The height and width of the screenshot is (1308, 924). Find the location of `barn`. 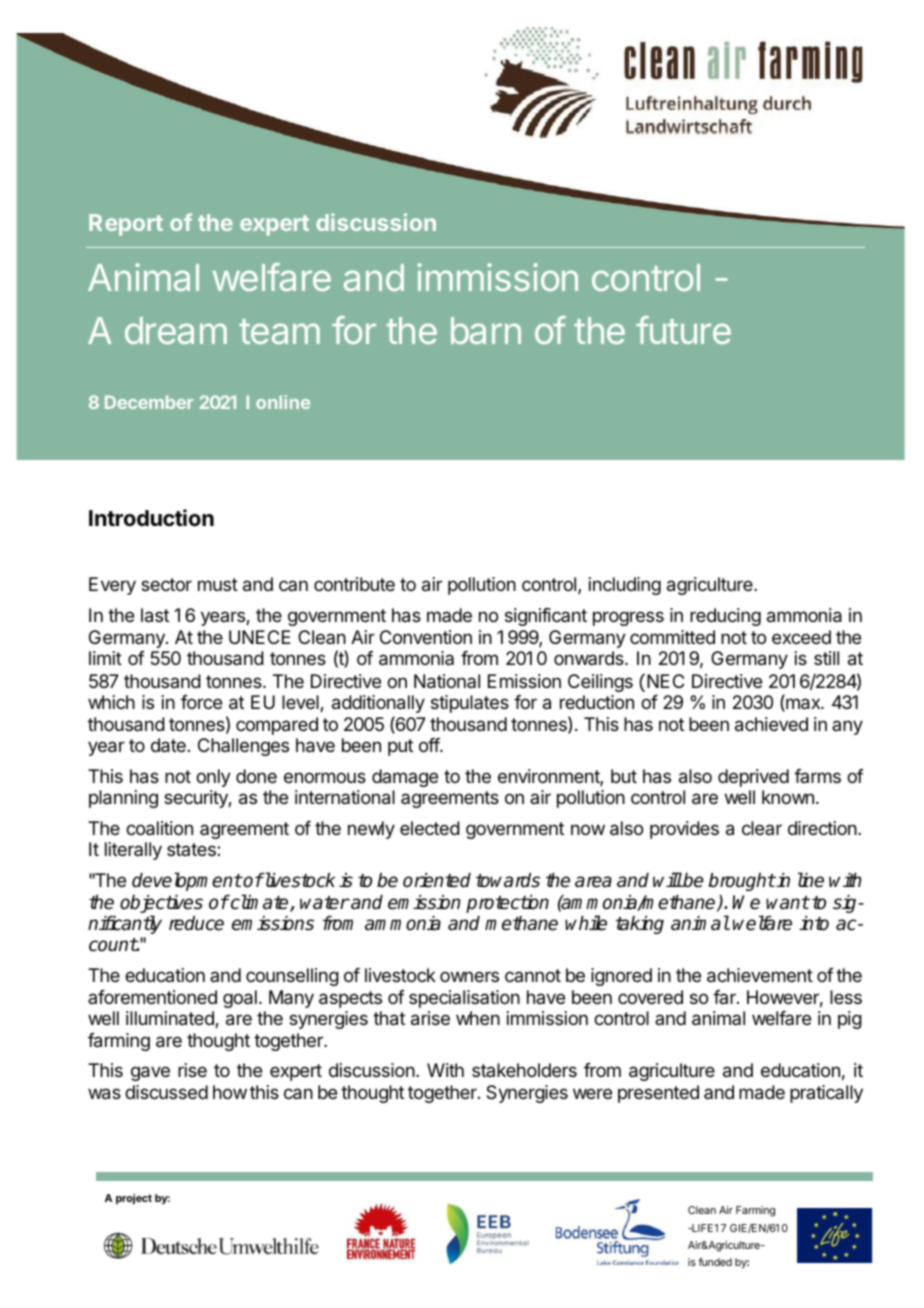

barn is located at coordinates (486, 330).
